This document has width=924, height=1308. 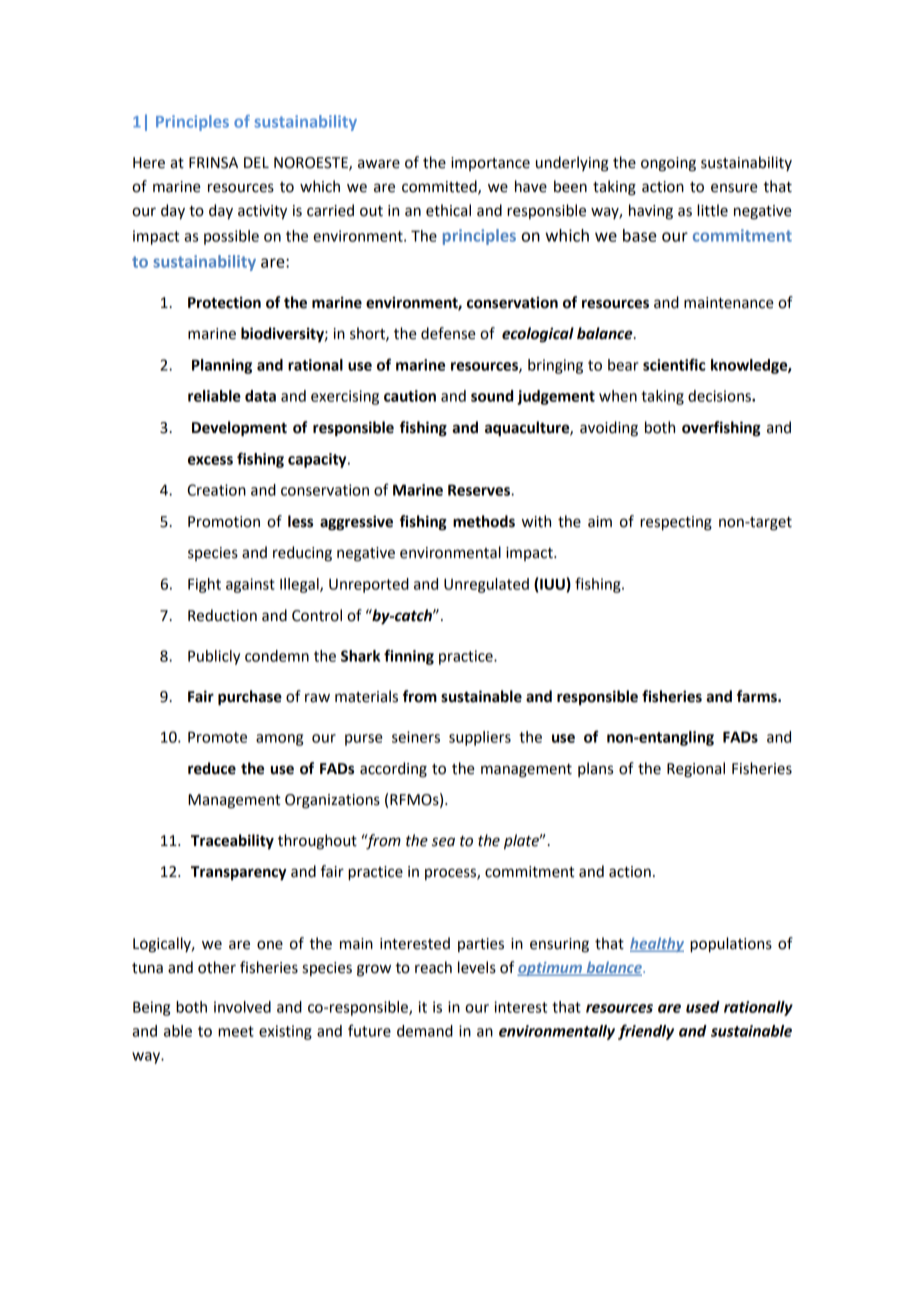 What do you see at coordinates (242, 1007) in the document?
I see `involved` at bounding box center [242, 1007].
